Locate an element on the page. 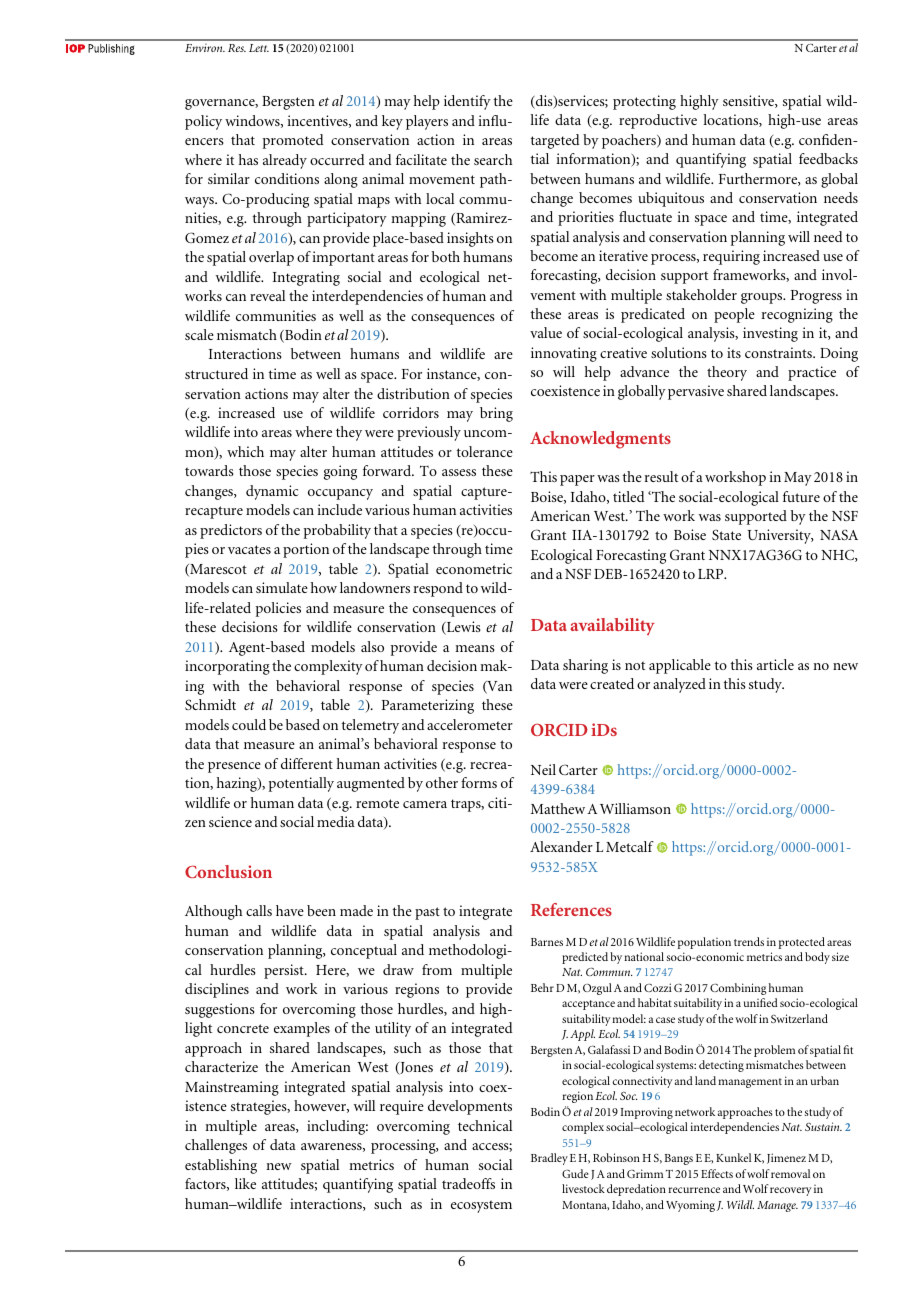  simulate is located at coordinates (282, 587).
